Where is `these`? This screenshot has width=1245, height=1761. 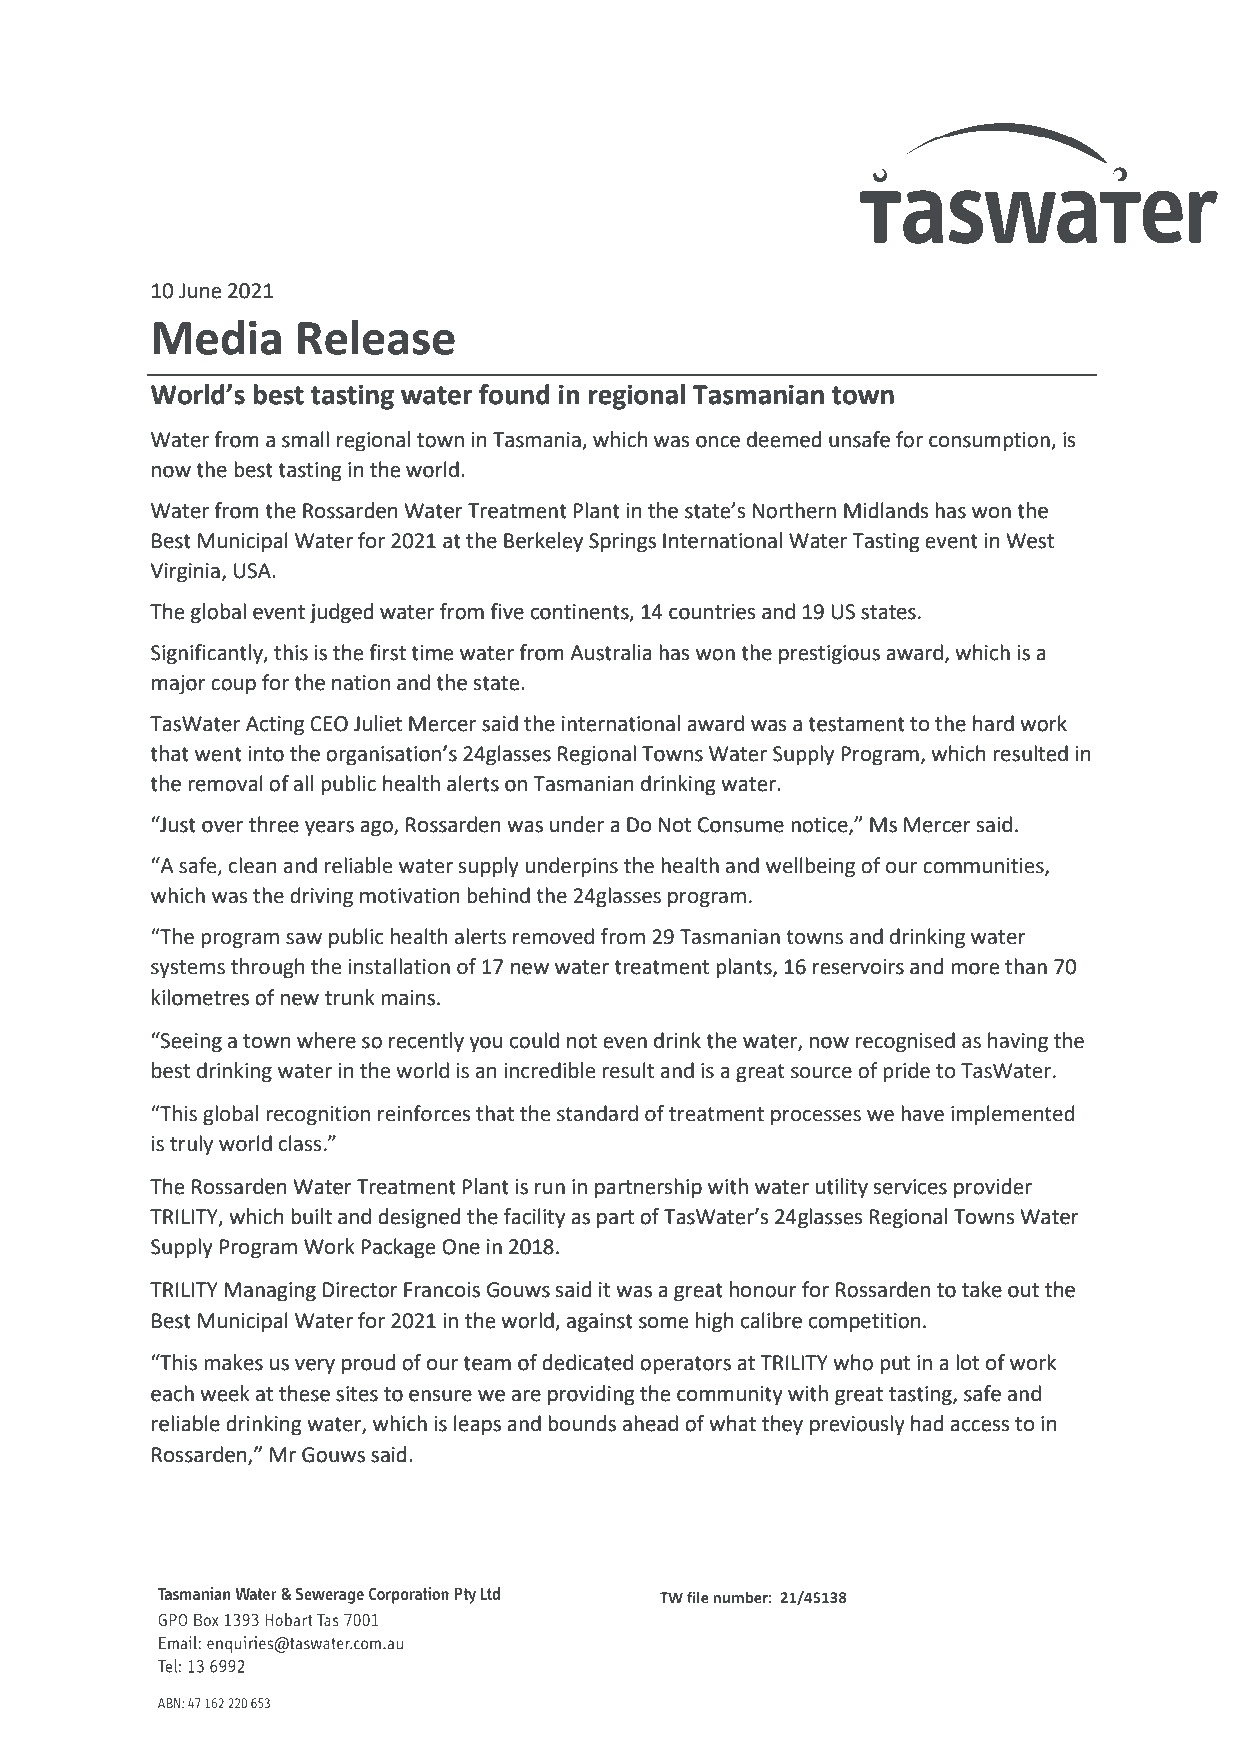 these is located at coordinates (304, 1393).
